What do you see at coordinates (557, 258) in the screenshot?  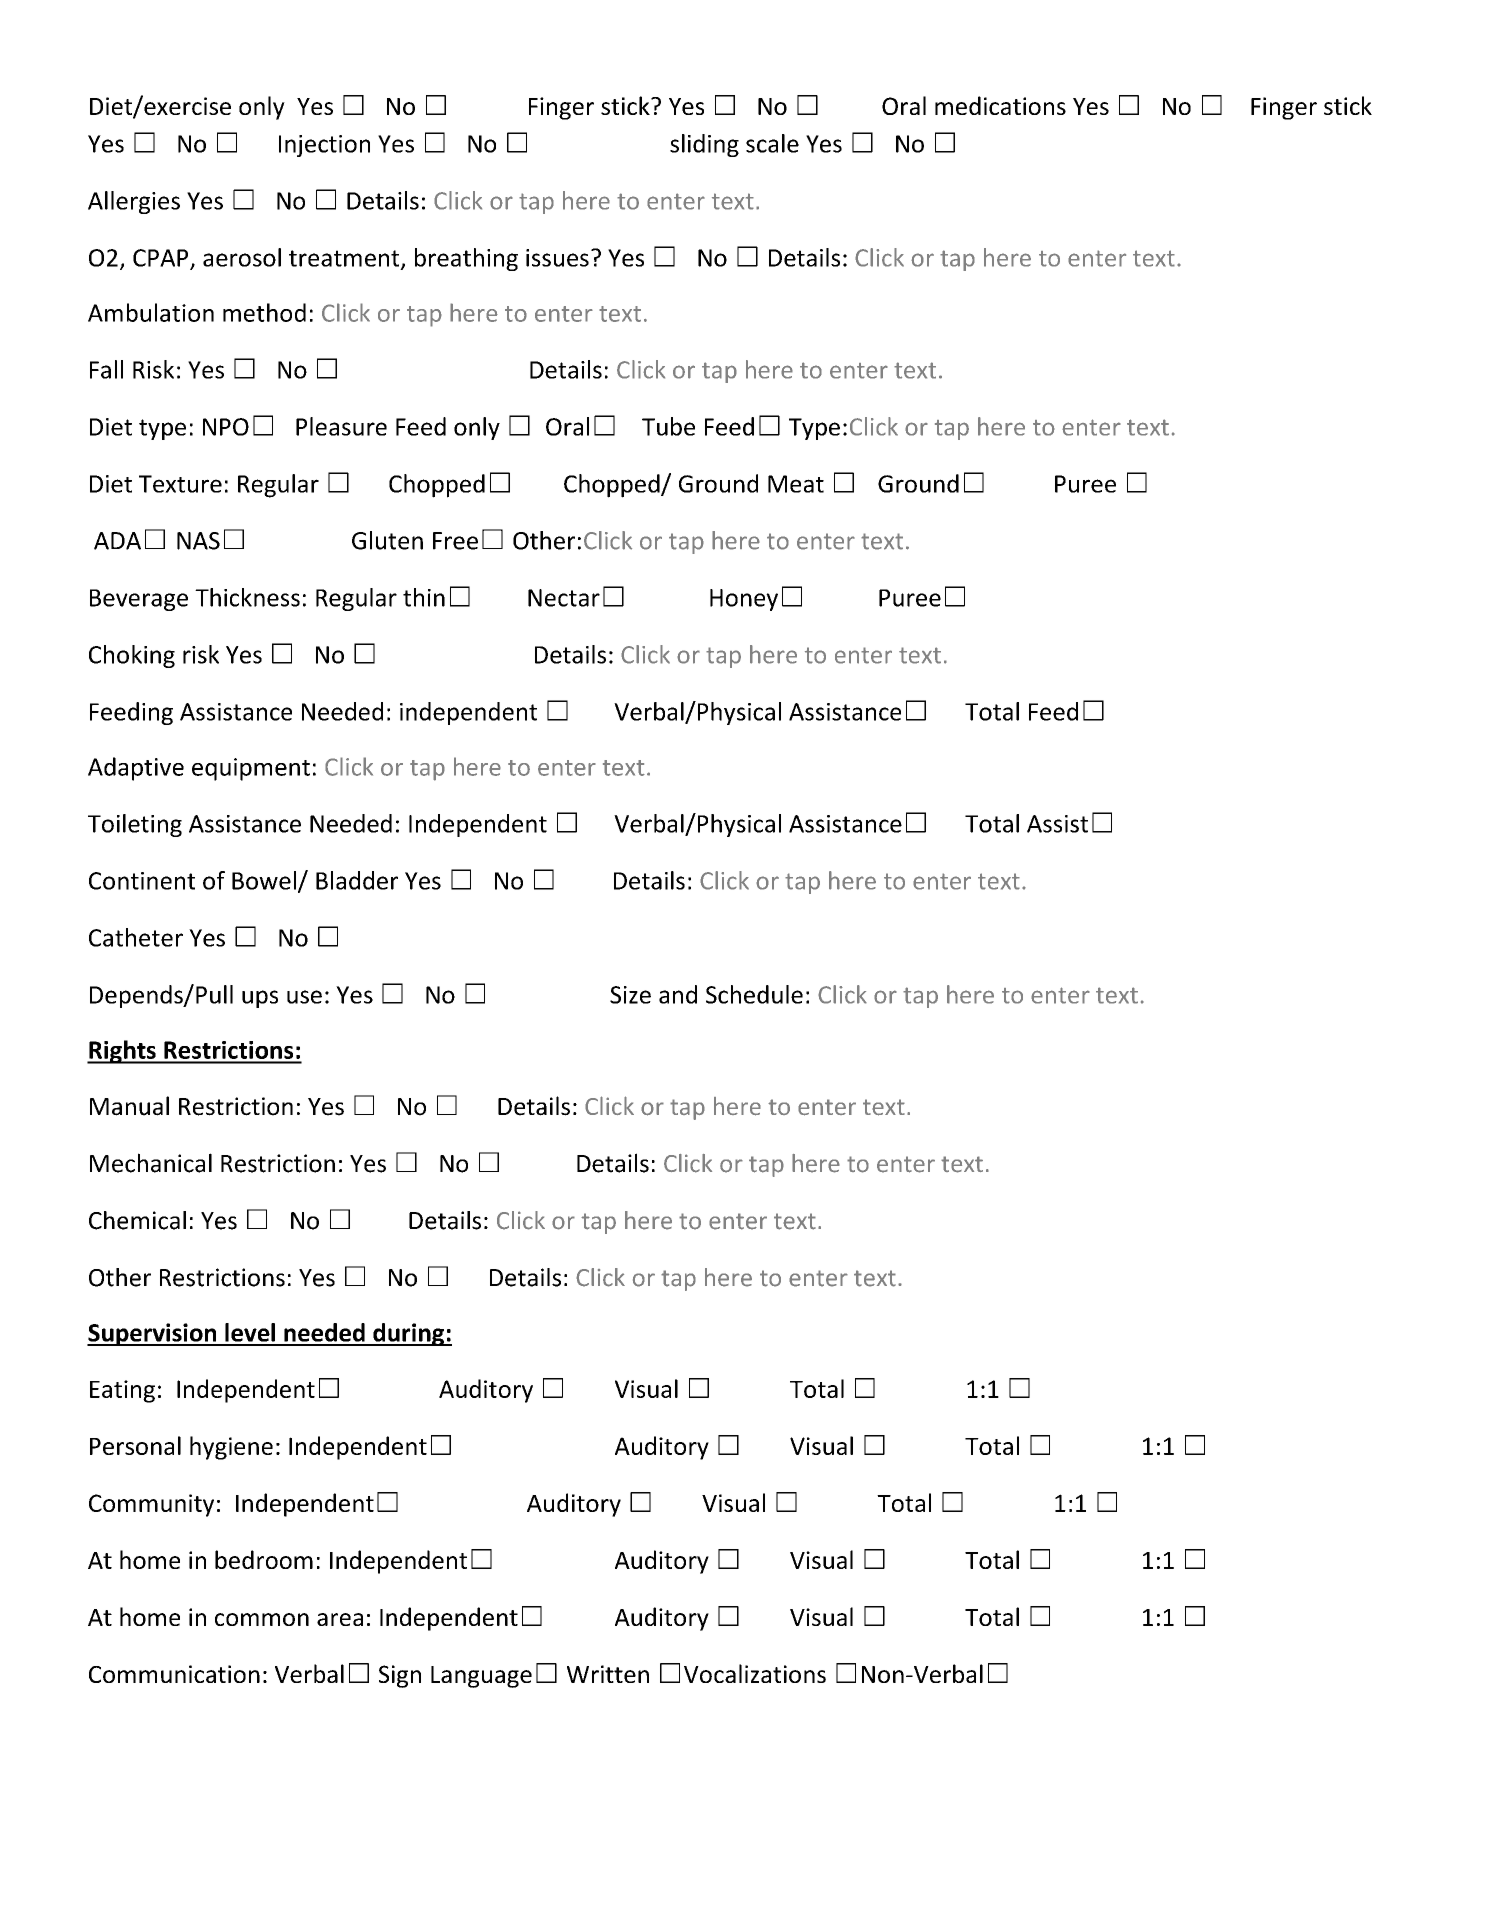 I see `issues` at bounding box center [557, 258].
